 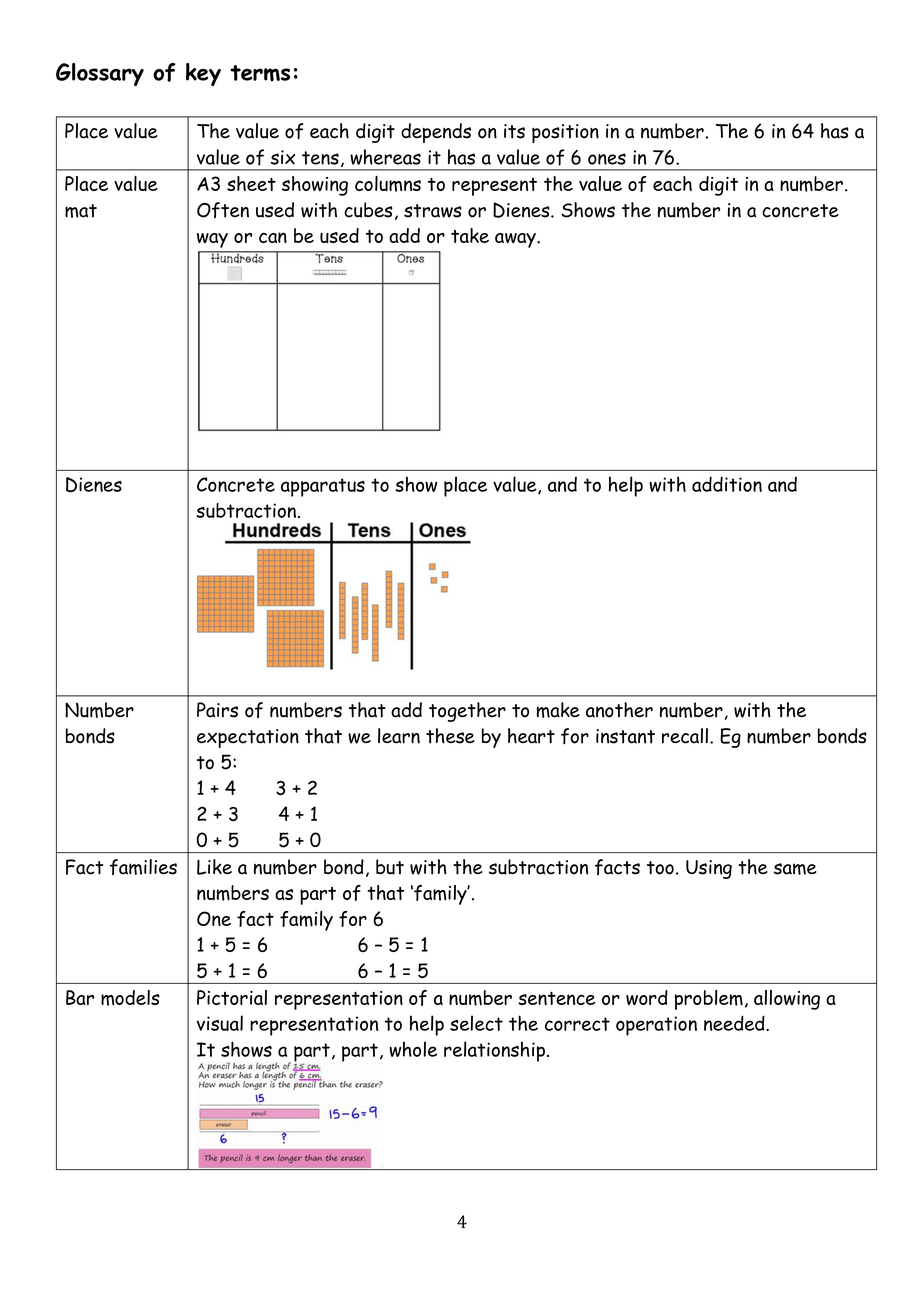 What do you see at coordinates (607, 159) in the screenshot?
I see `ones` at bounding box center [607, 159].
